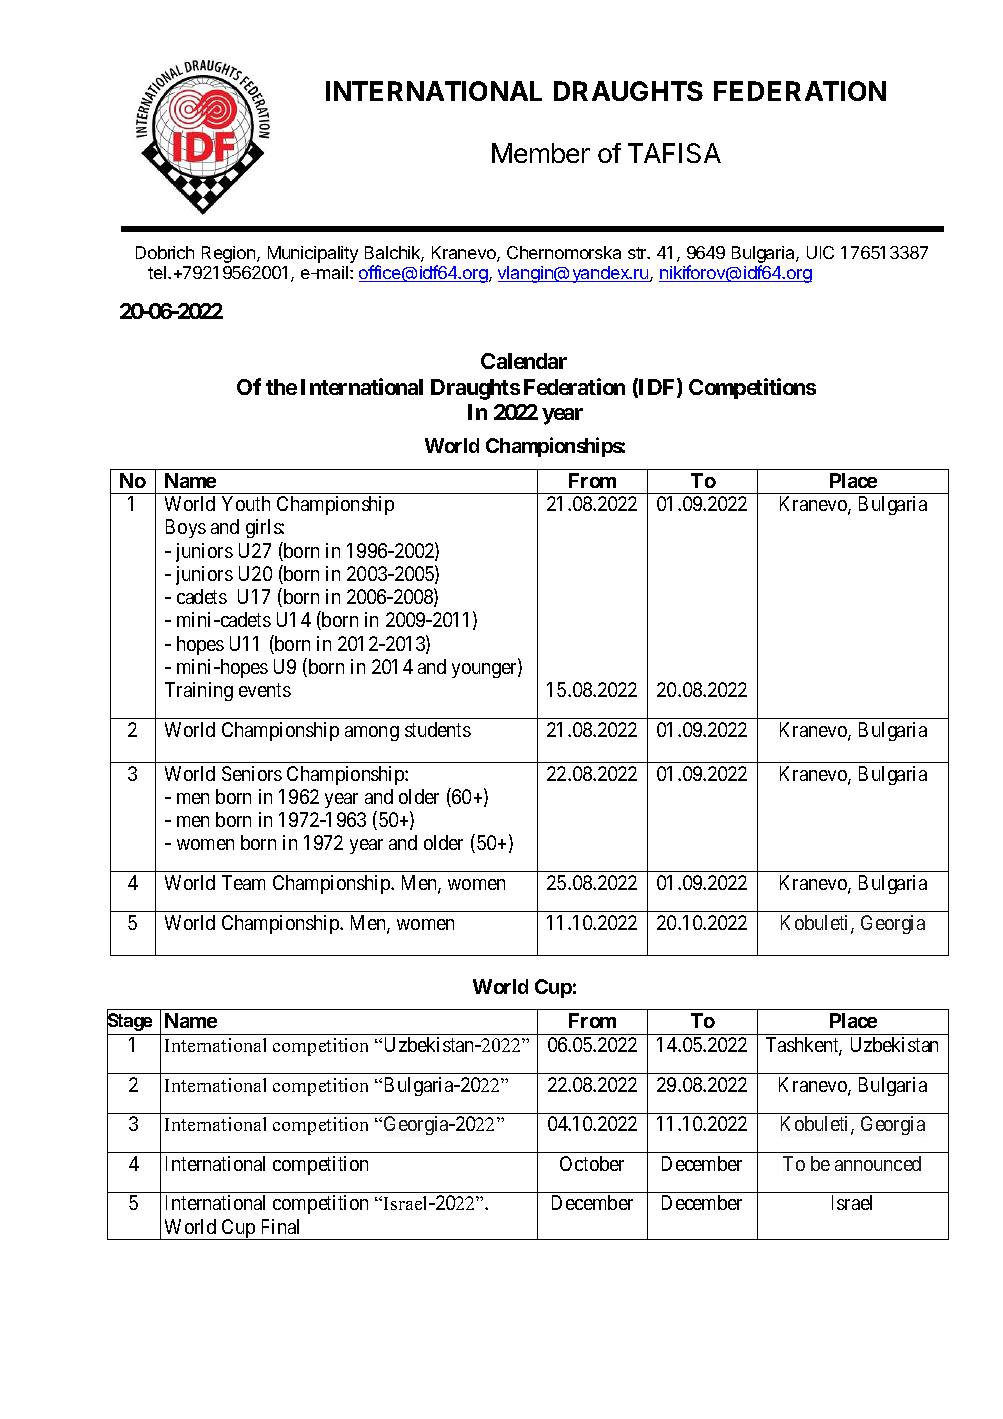 This screenshot has height=1419, width=1003. I want to click on announced, so click(878, 1163).
